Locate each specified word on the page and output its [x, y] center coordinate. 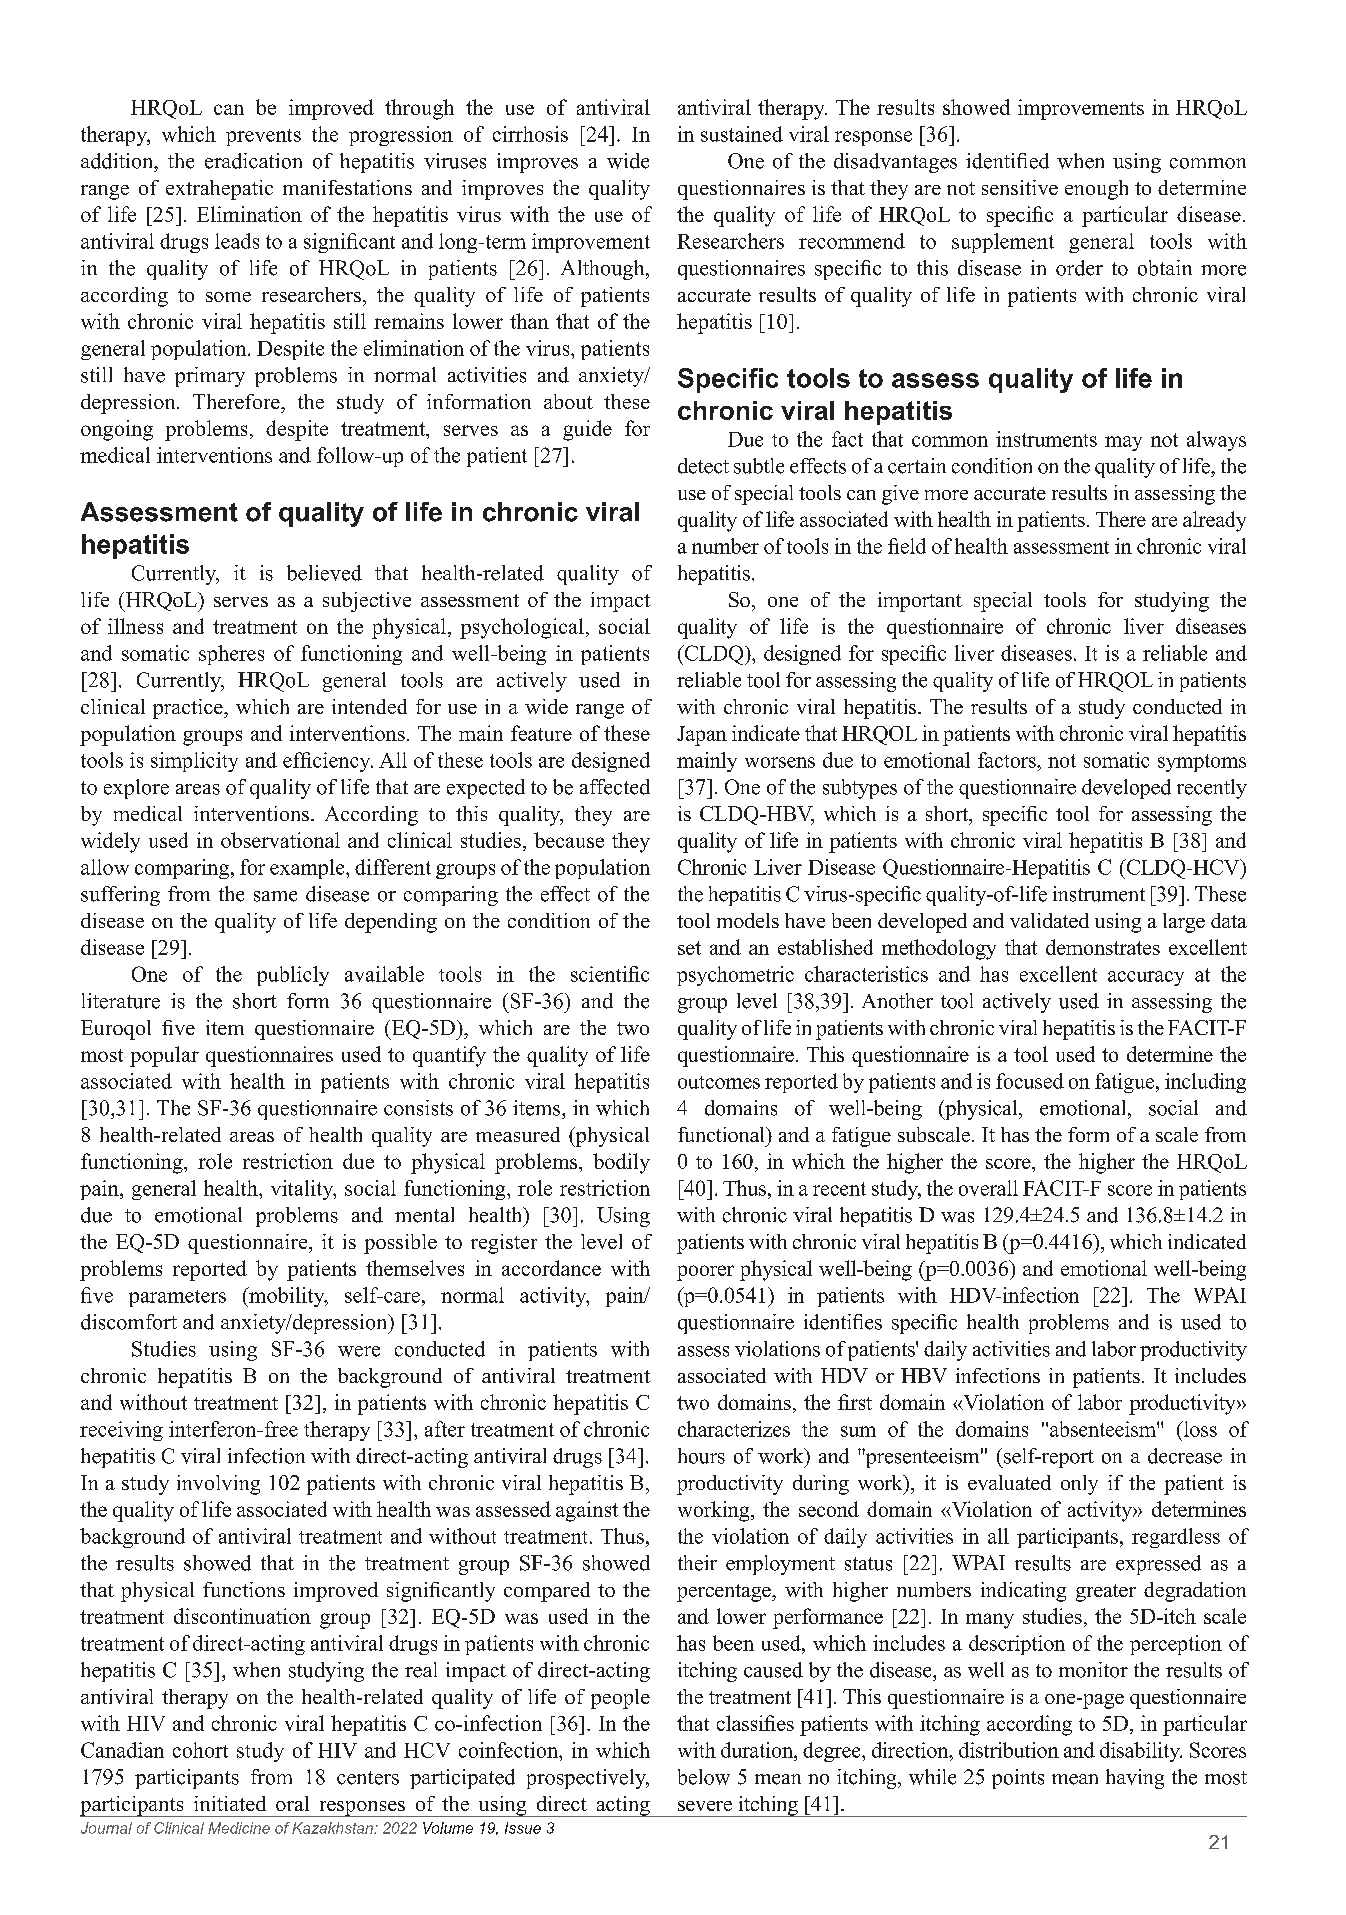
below [704, 1777]
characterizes [734, 1429]
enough [1096, 190]
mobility [287, 1297]
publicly [293, 976]
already [1214, 521]
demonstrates [1103, 947]
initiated [230, 1803]
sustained [742, 134]
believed [324, 573]
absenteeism [1104, 1429]
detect [703, 466]
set [689, 948]
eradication [253, 161]
